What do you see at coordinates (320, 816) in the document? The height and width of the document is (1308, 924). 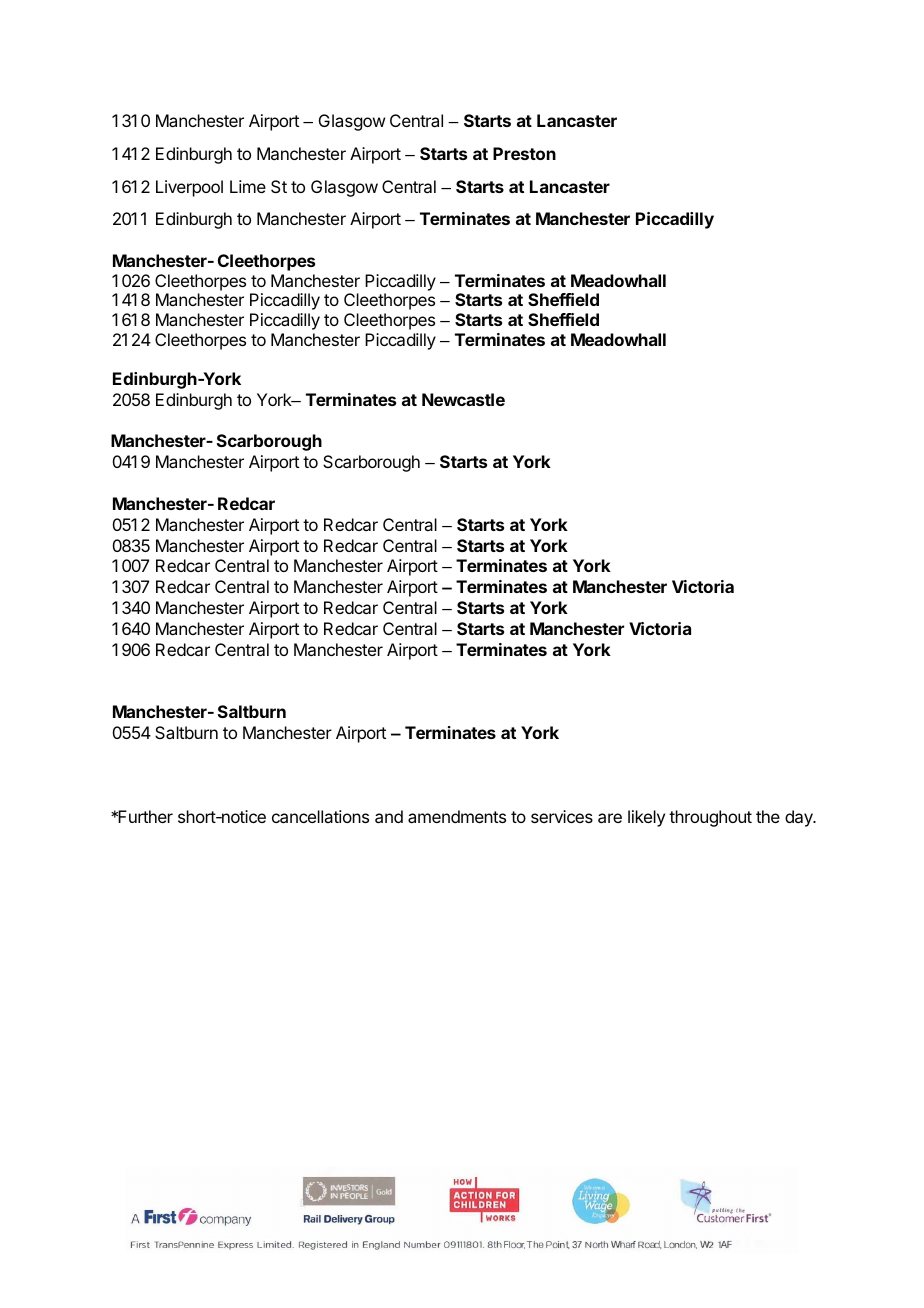 I see `cancellations` at bounding box center [320, 816].
